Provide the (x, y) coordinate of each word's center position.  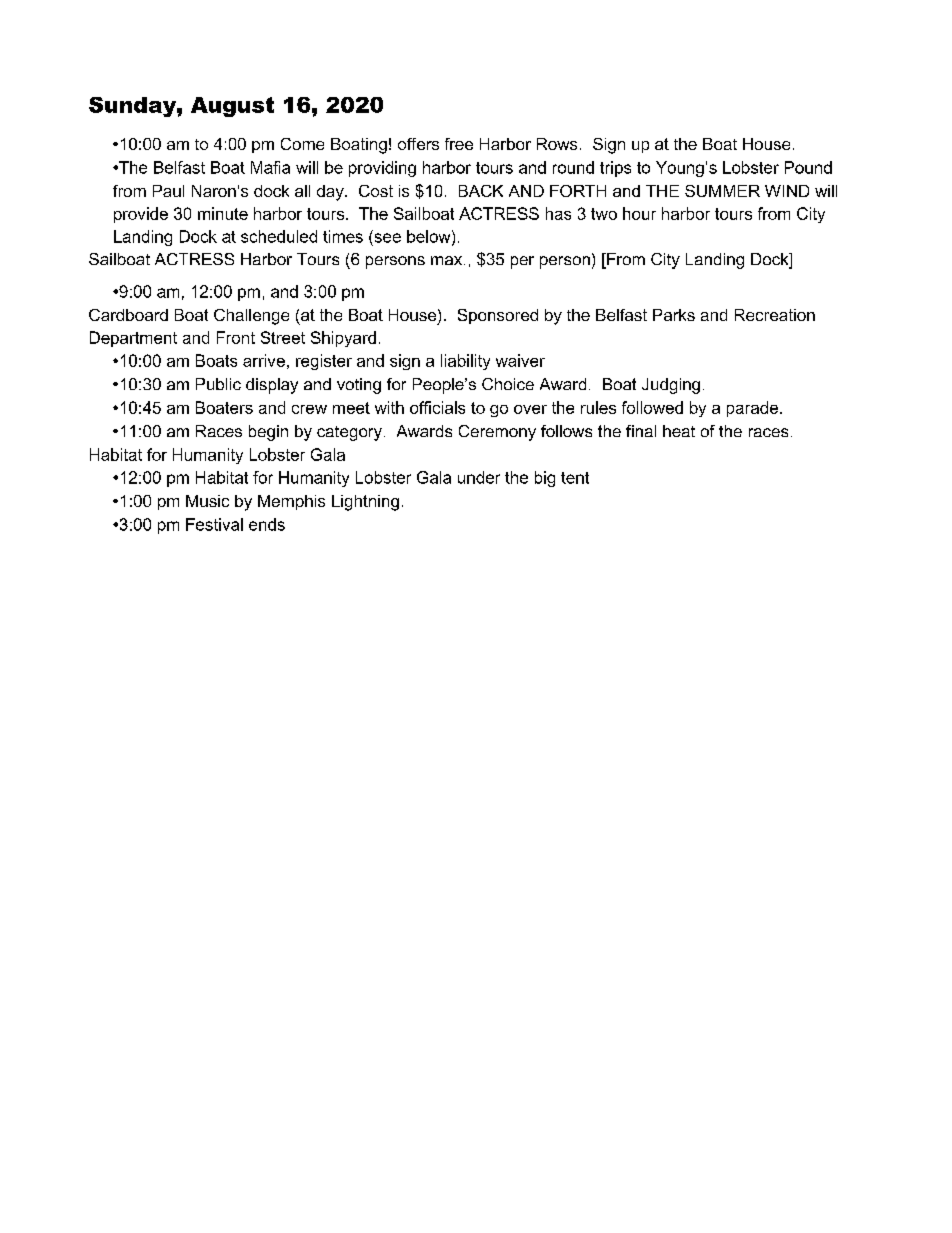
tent (575, 478)
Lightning (365, 503)
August (232, 107)
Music (207, 501)
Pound (808, 167)
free (459, 144)
